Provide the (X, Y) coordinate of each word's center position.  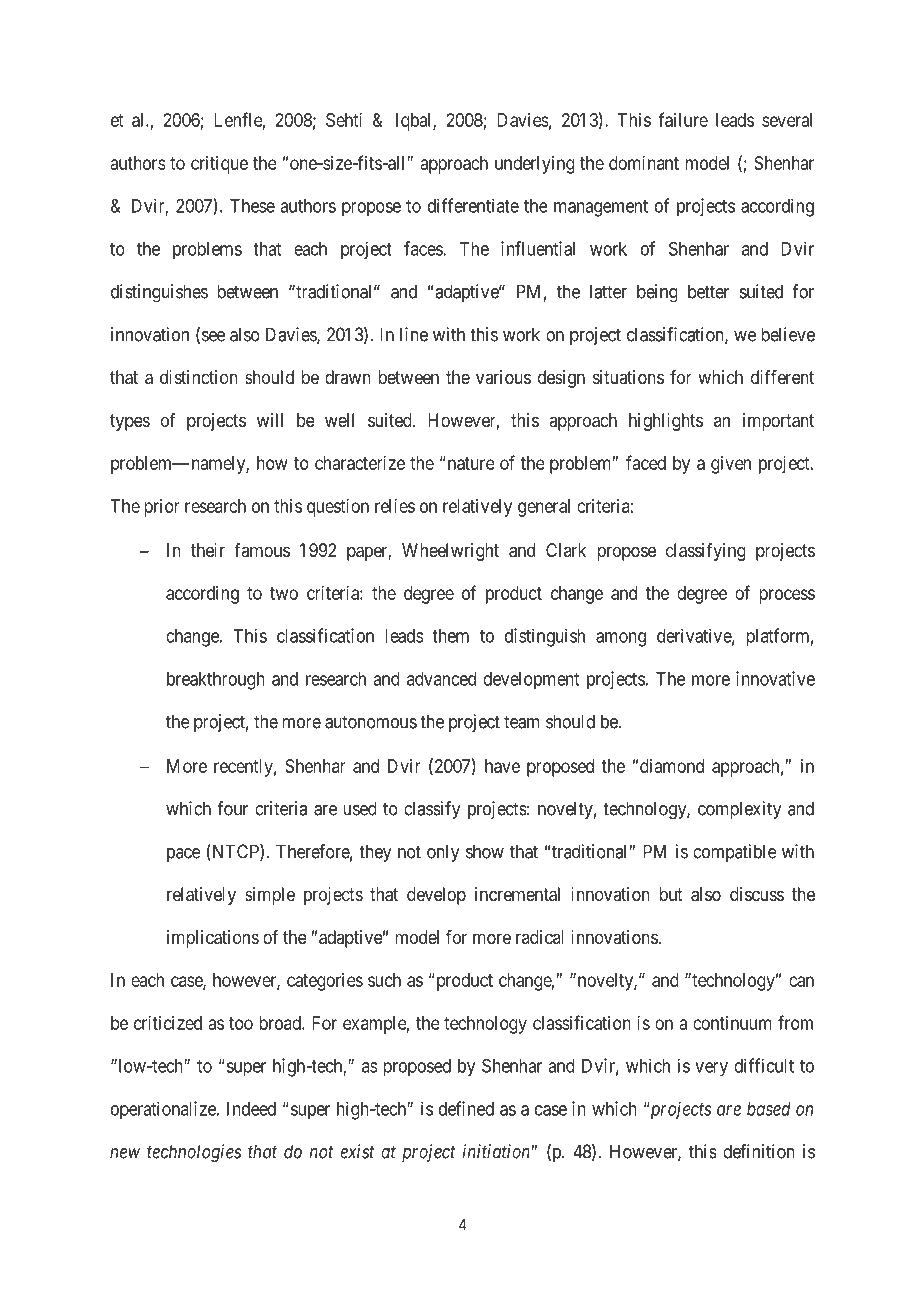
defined (466, 1108)
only (443, 853)
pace (184, 855)
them (450, 636)
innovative (775, 678)
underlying (535, 165)
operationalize (164, 1110)
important (778, 422)
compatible (735, 853)
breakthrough (216, 681)
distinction (199, 377)
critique (219, 165)
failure (683, 119)
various (503, 377)
